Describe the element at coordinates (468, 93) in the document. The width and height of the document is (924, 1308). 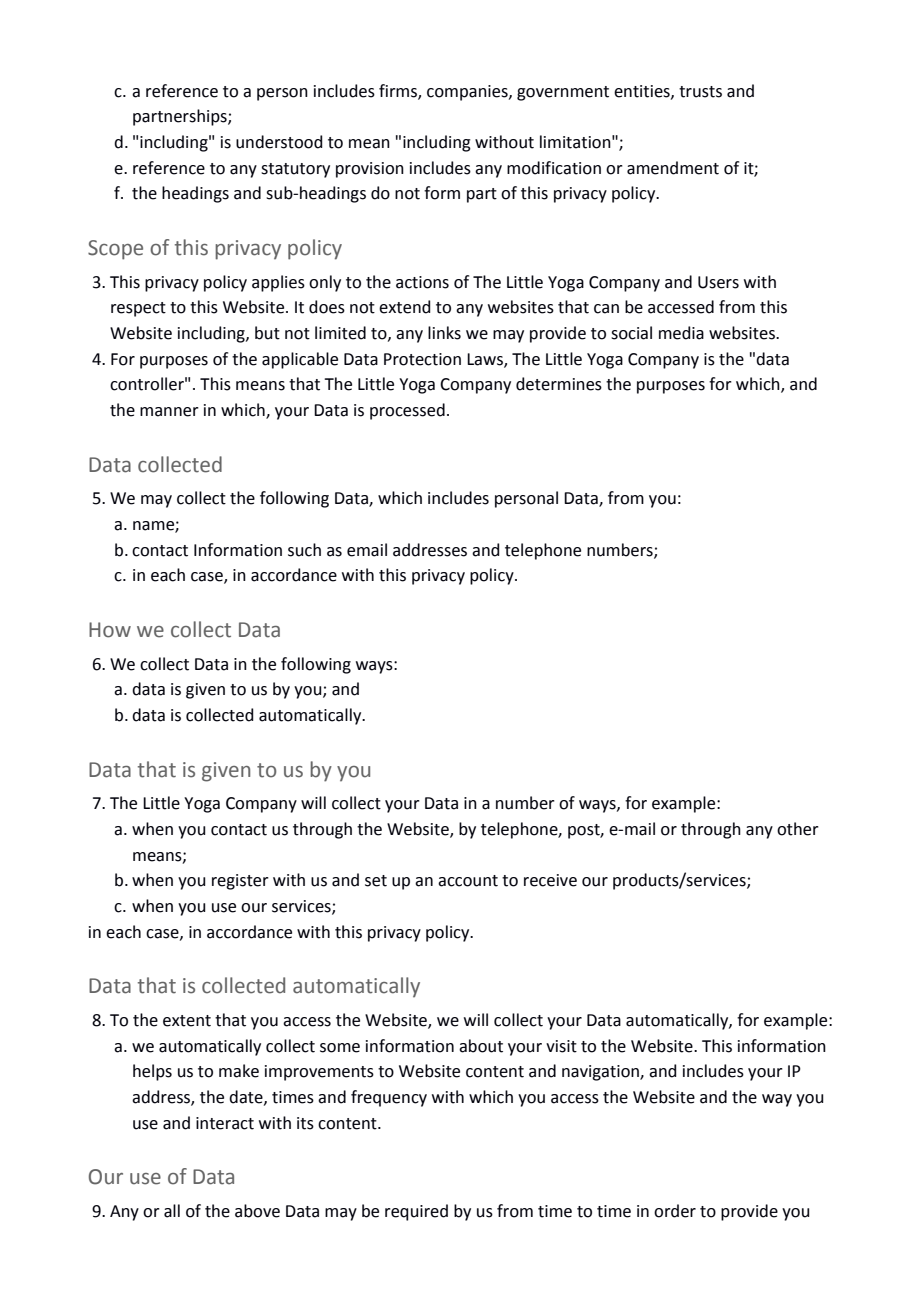
I see `companies` at that location.
